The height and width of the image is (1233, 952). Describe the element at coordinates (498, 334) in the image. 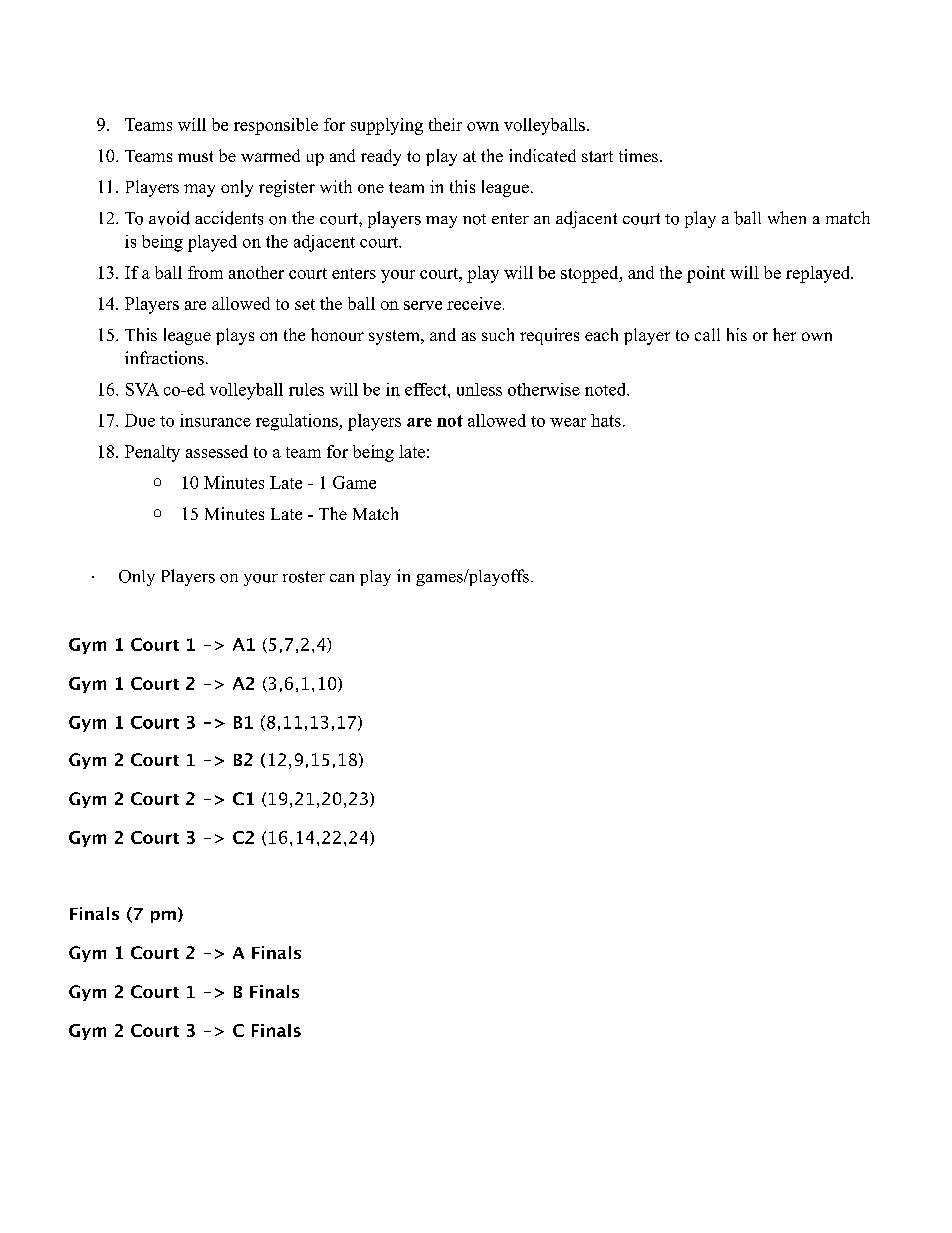

I see `such` at that location.
